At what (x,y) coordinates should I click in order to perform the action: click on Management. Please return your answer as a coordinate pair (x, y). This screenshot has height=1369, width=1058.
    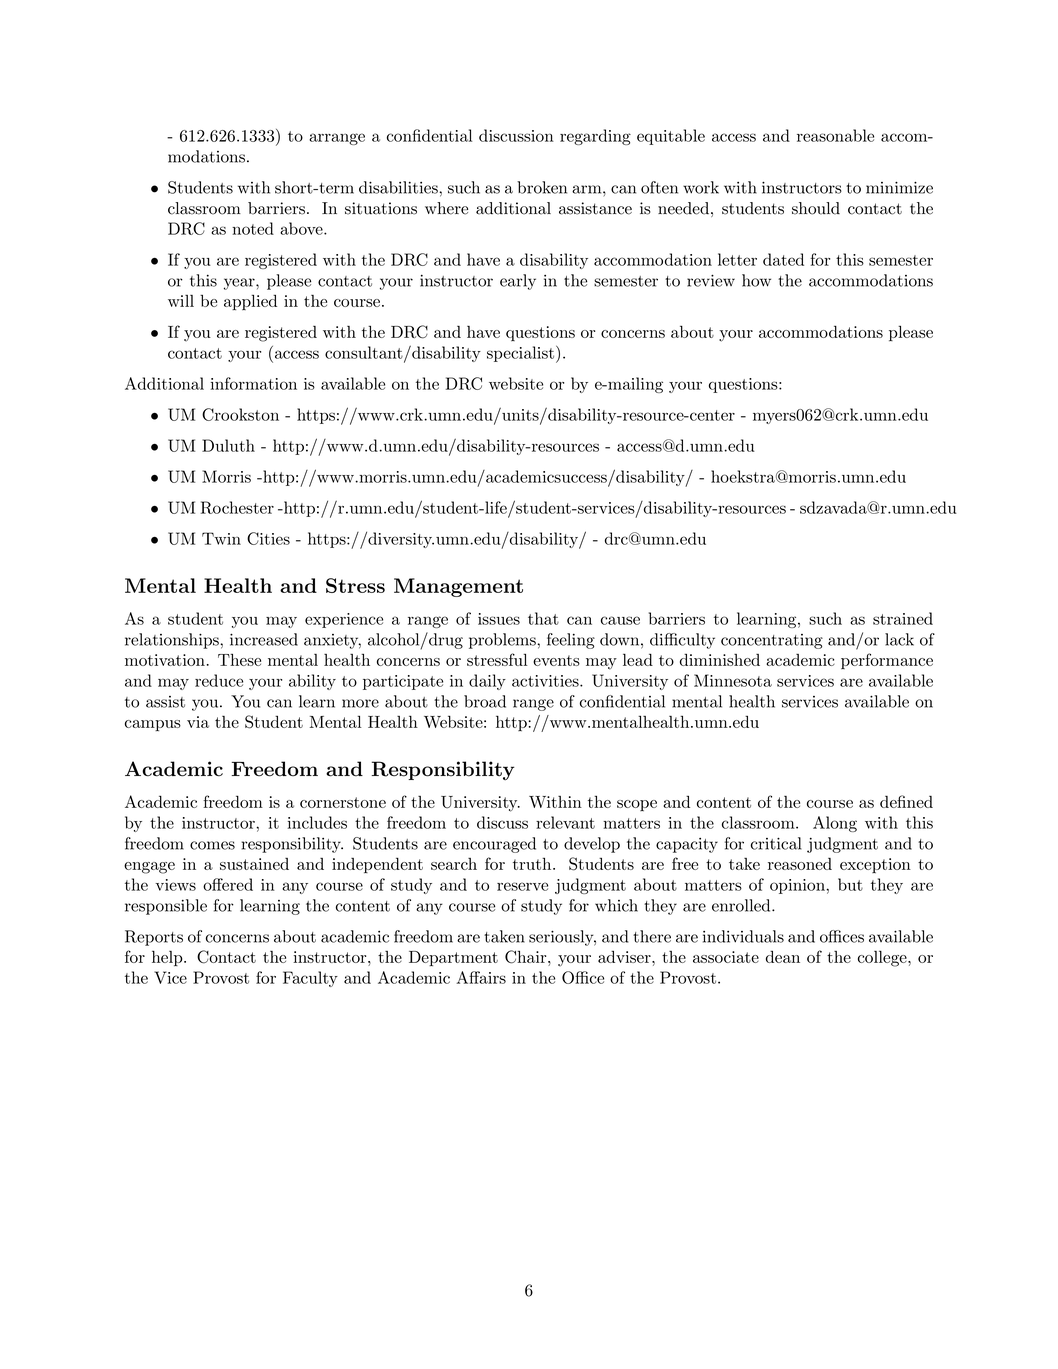
    Looking at the image, I should click on (458, 587).
